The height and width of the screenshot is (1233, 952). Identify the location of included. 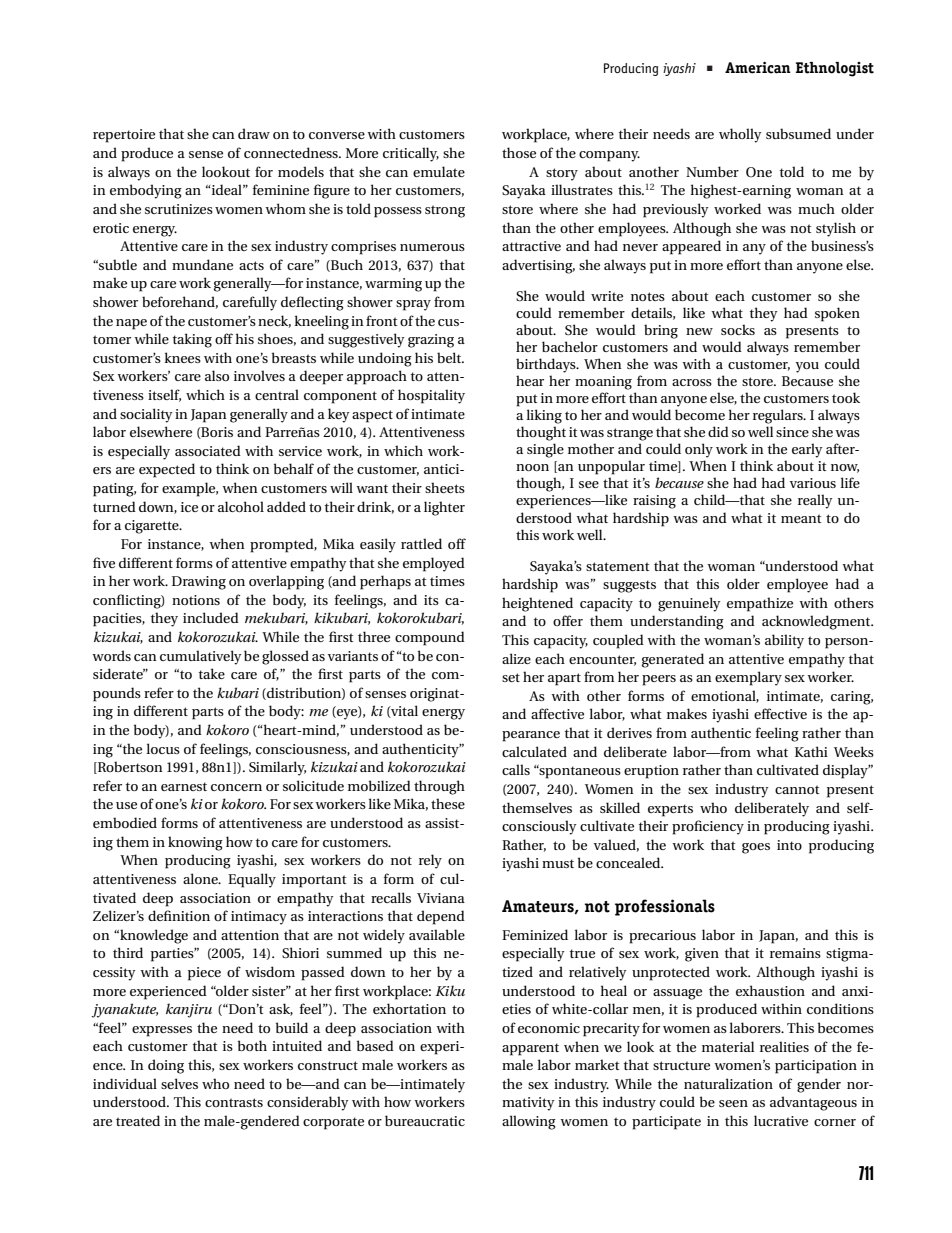
(211, 617).
